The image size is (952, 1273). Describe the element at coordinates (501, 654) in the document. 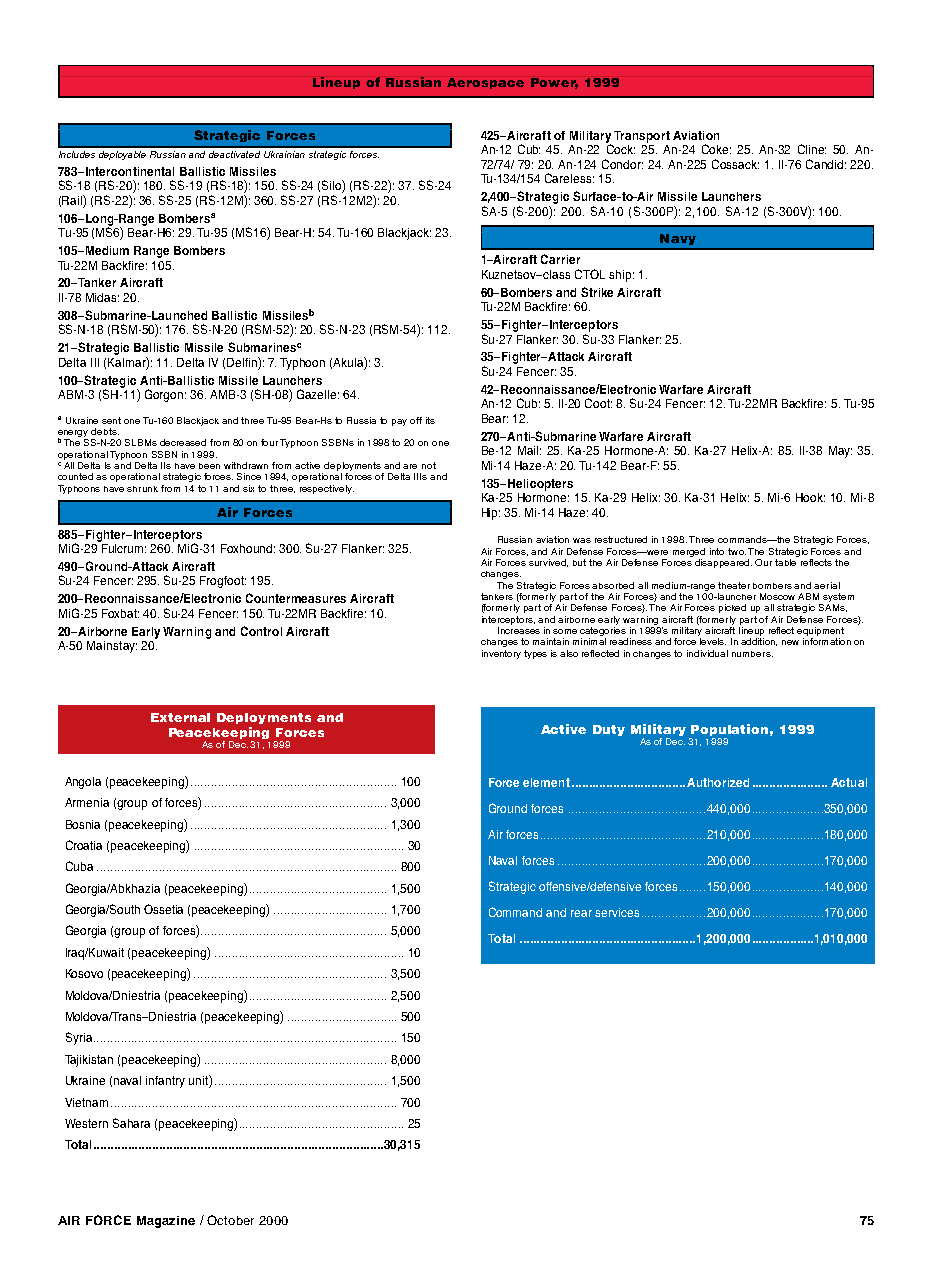

I see `inventory` at that location.
